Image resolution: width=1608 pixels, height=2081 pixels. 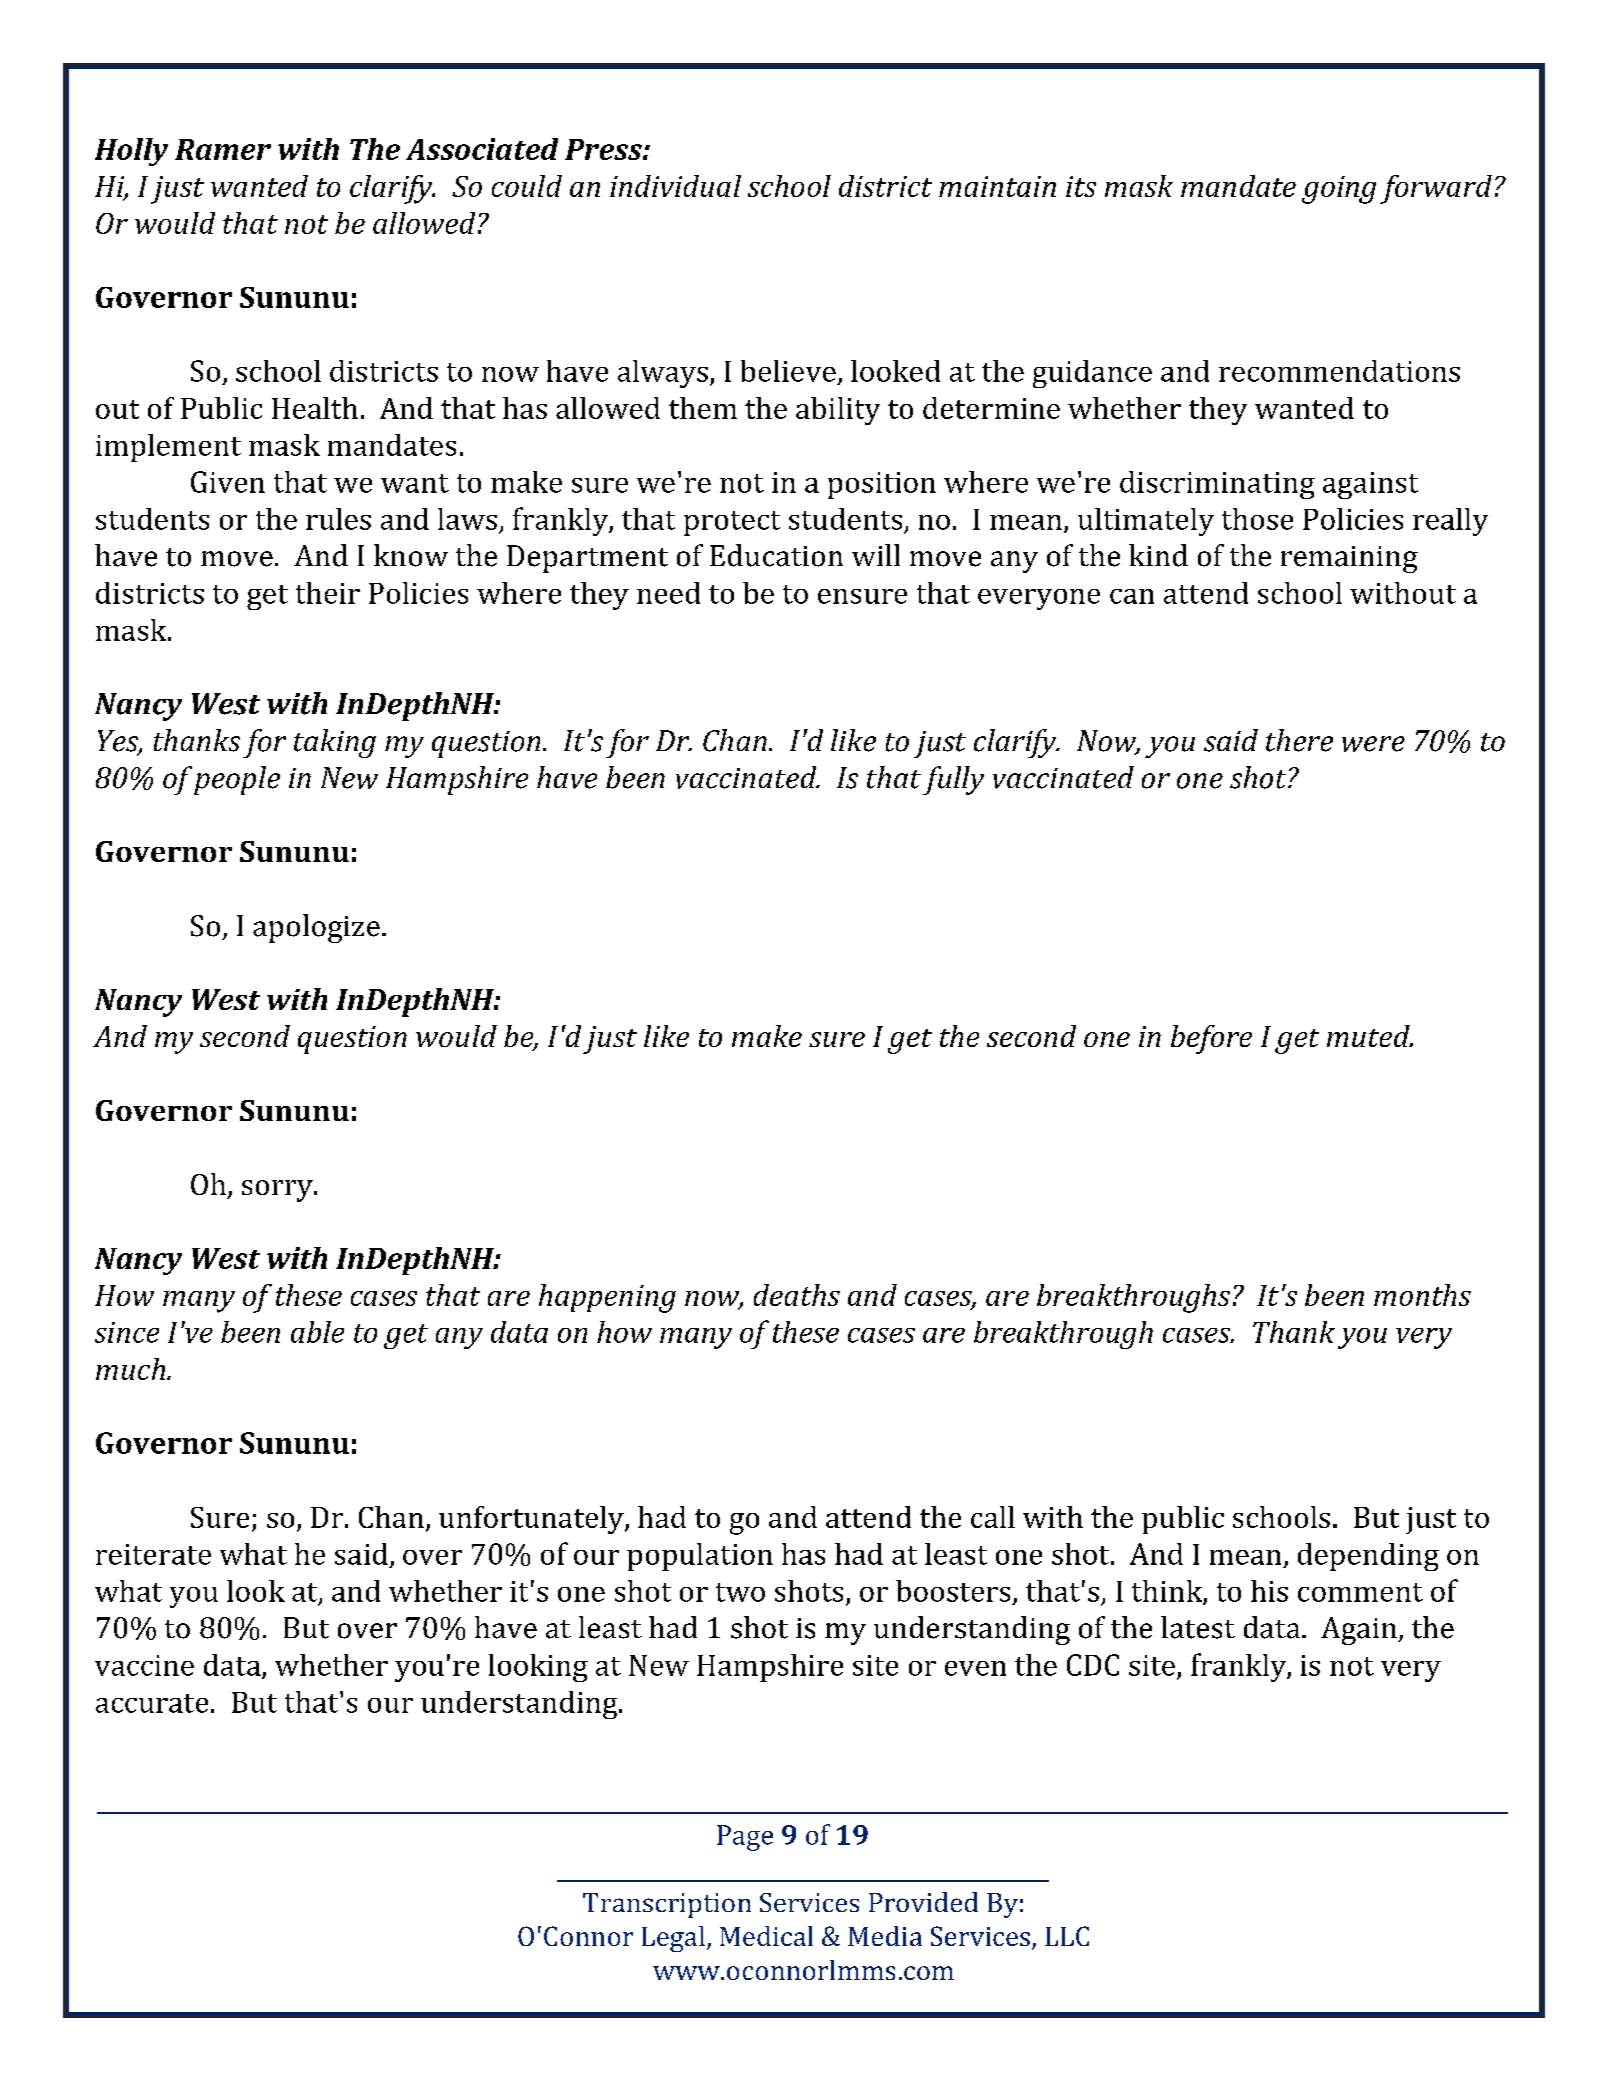 I want to click on going, so click(x=1339, y=190).
